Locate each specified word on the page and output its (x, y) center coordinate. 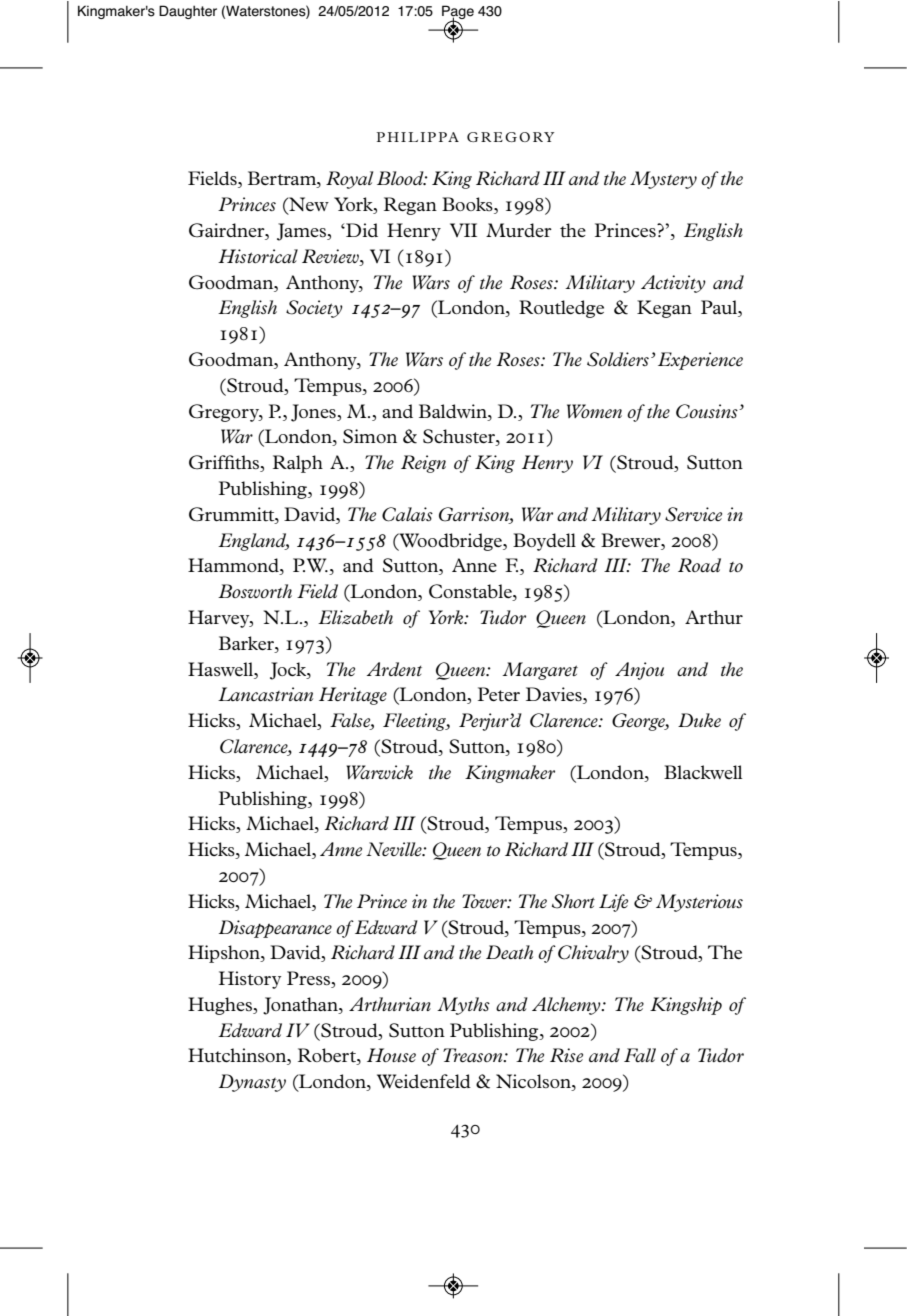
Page (458, 13)
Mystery (663, 180)
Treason (474, 1055)
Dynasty (252, 1083)
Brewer (632, 540)
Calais (407, 514)
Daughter (188, 12)
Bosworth (255, 591)
